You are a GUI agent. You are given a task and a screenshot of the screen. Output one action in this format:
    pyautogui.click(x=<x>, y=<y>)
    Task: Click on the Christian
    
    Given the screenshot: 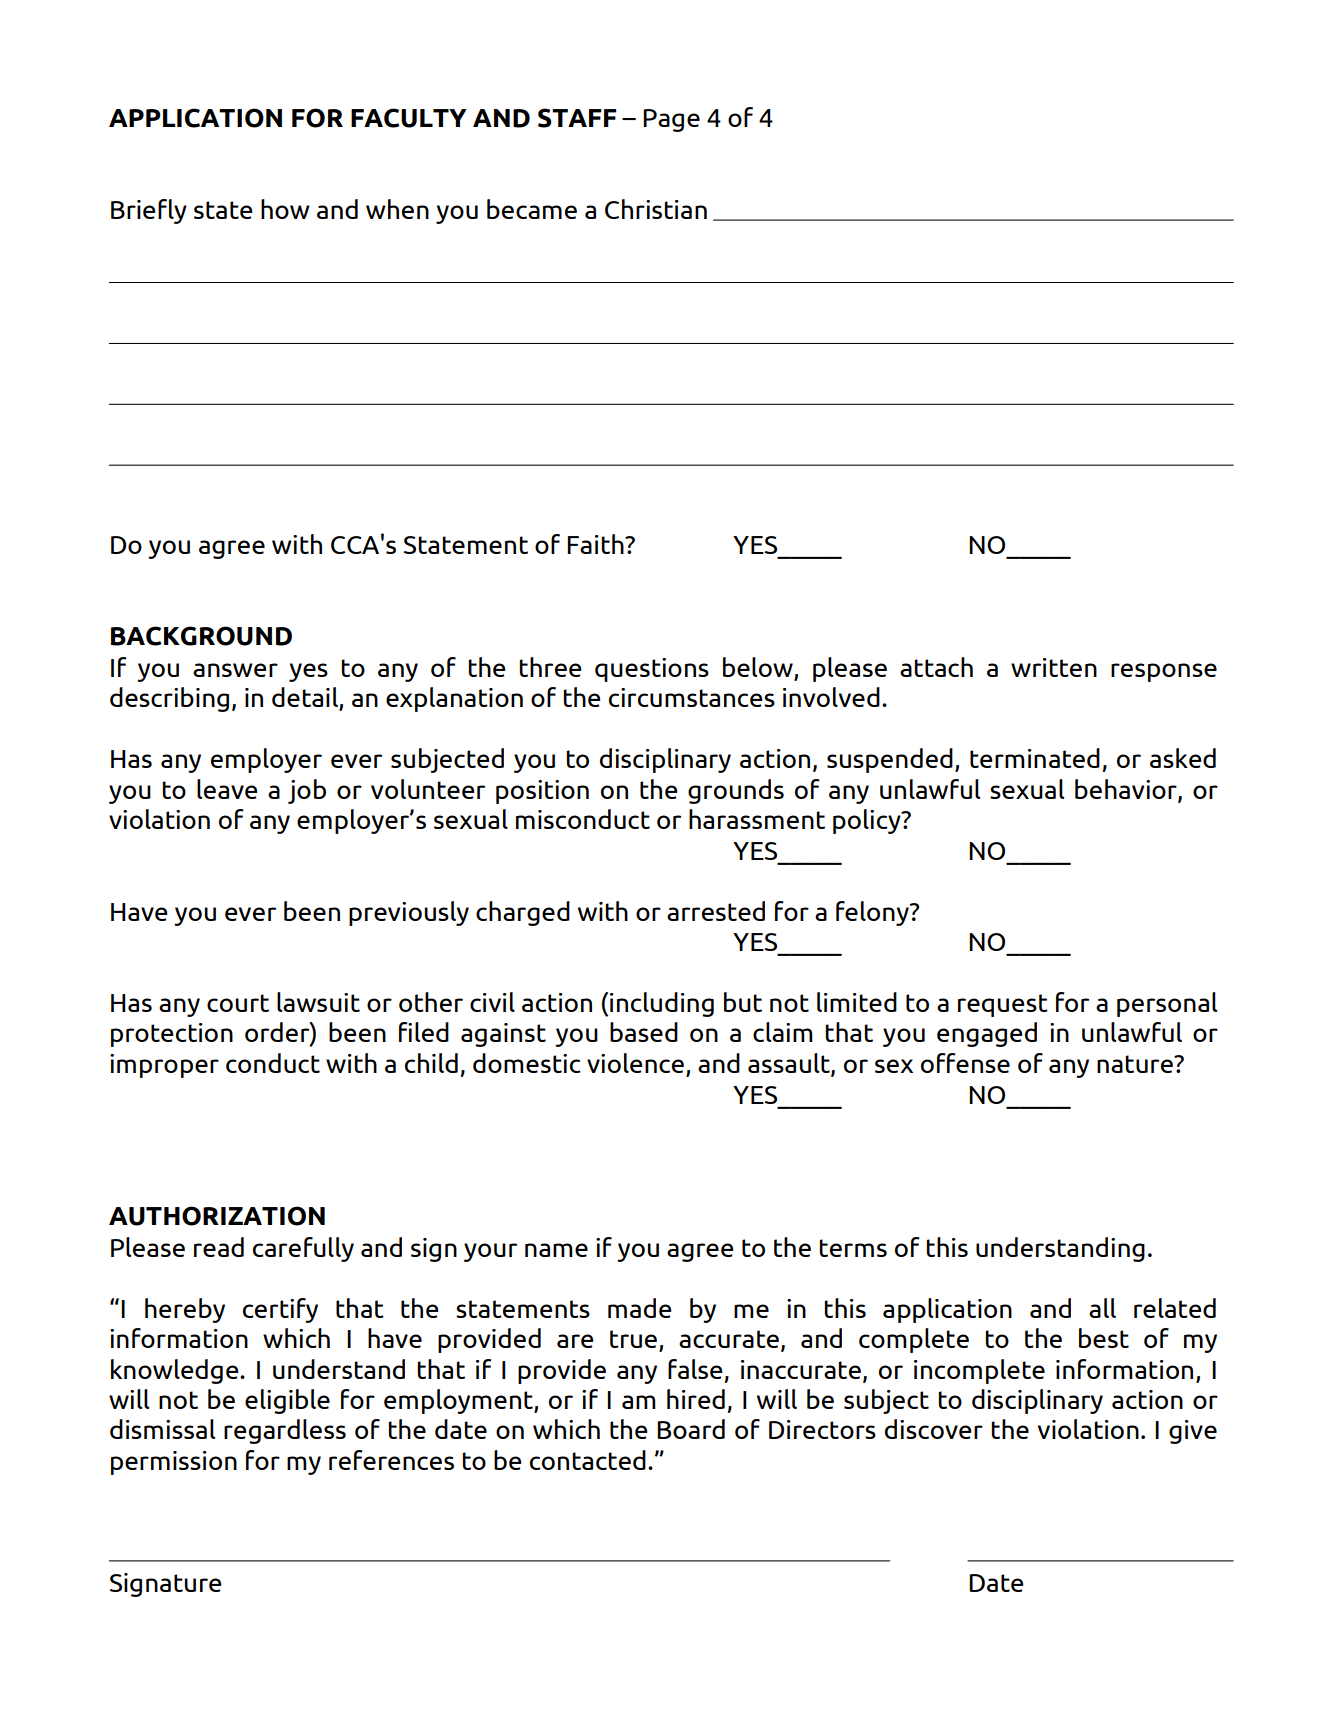 What is the action you would take?
    pyautogui.click(x=656, y=209)
